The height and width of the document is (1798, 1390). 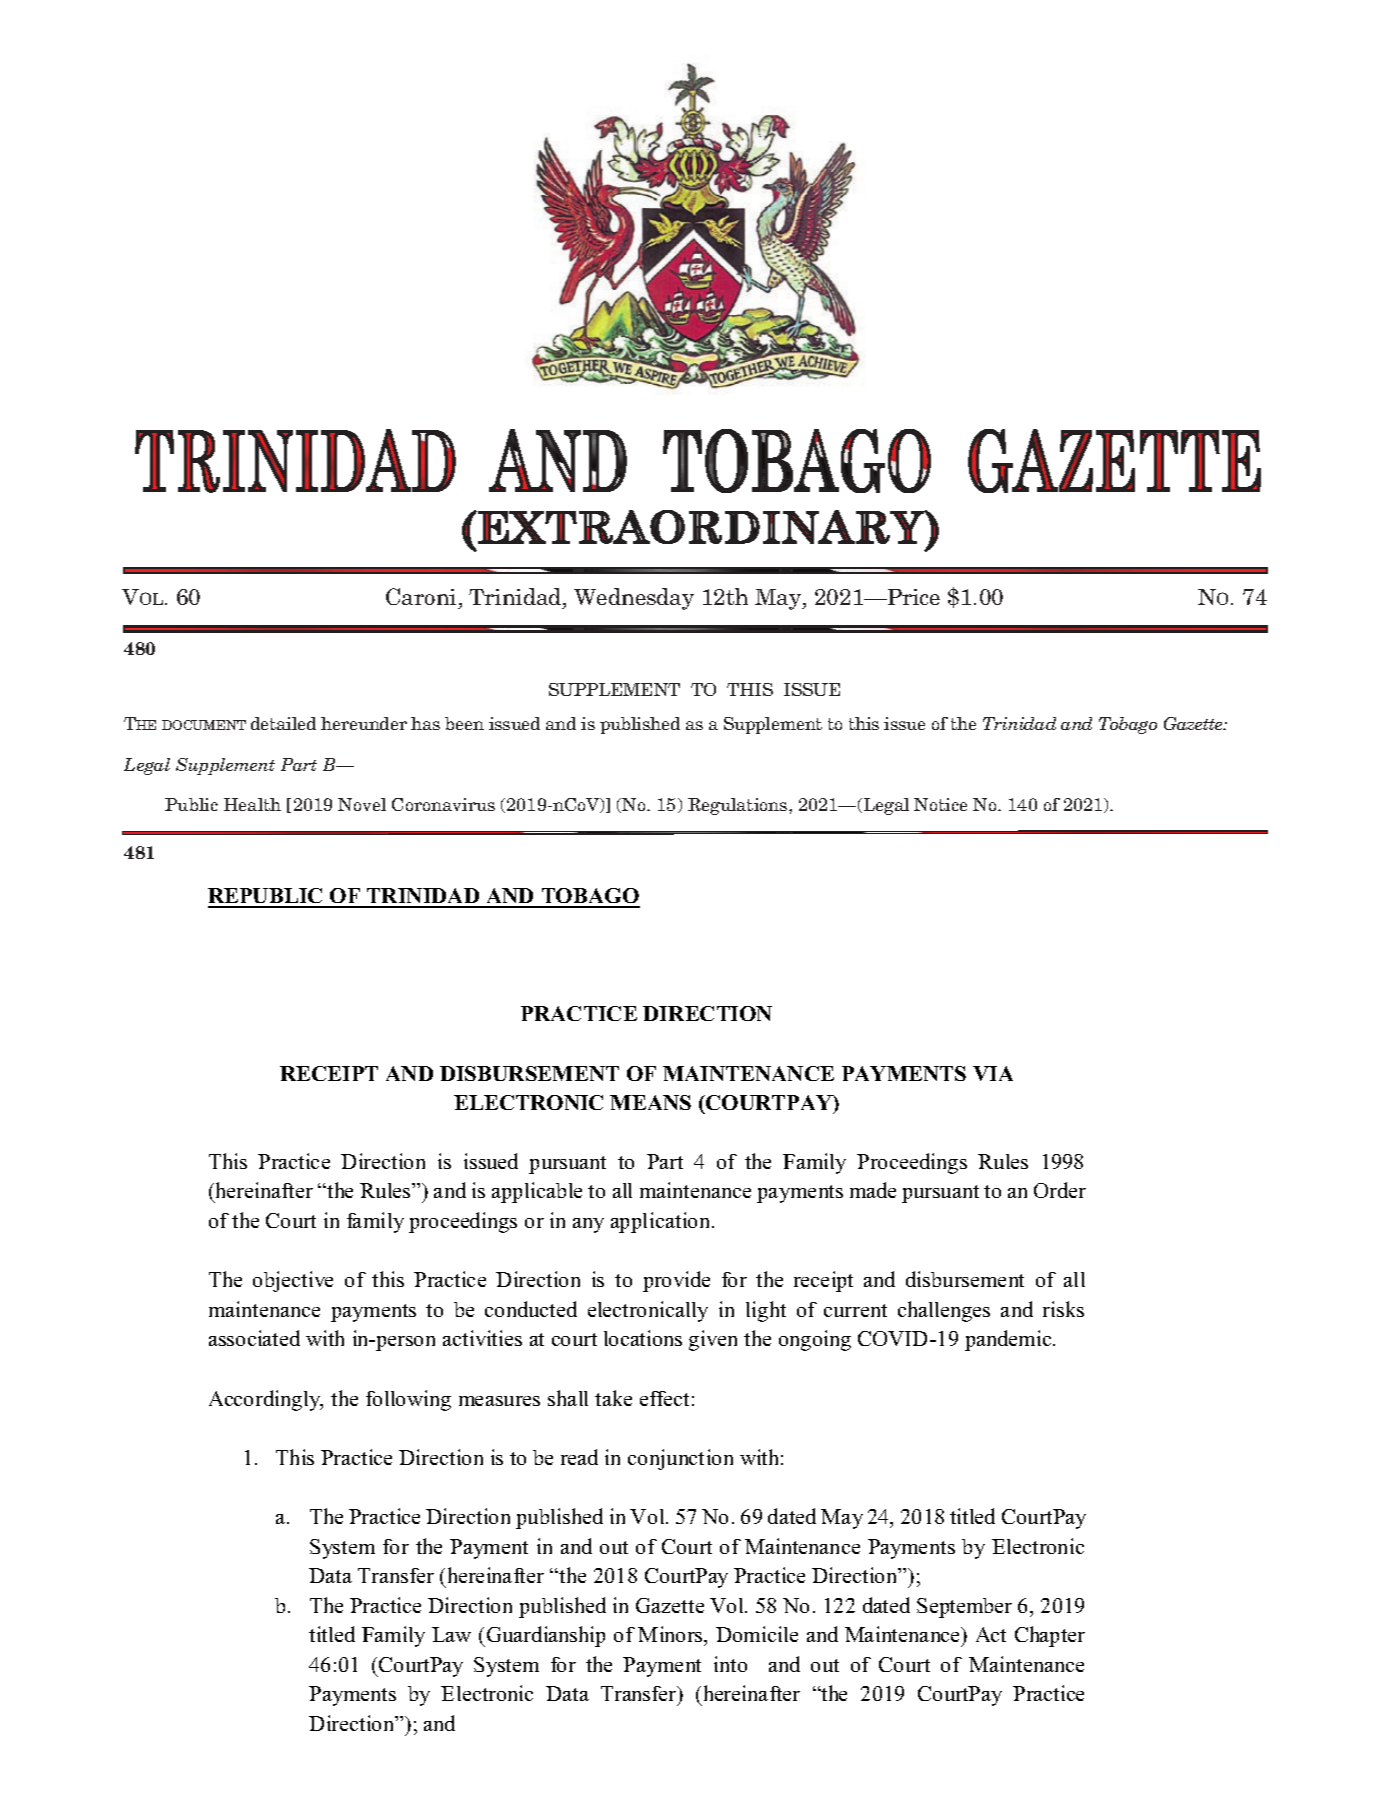 What do you see at coordinates (650, 1102) in the document?
I see `MEANS` at bounding box center [650, 1102].
